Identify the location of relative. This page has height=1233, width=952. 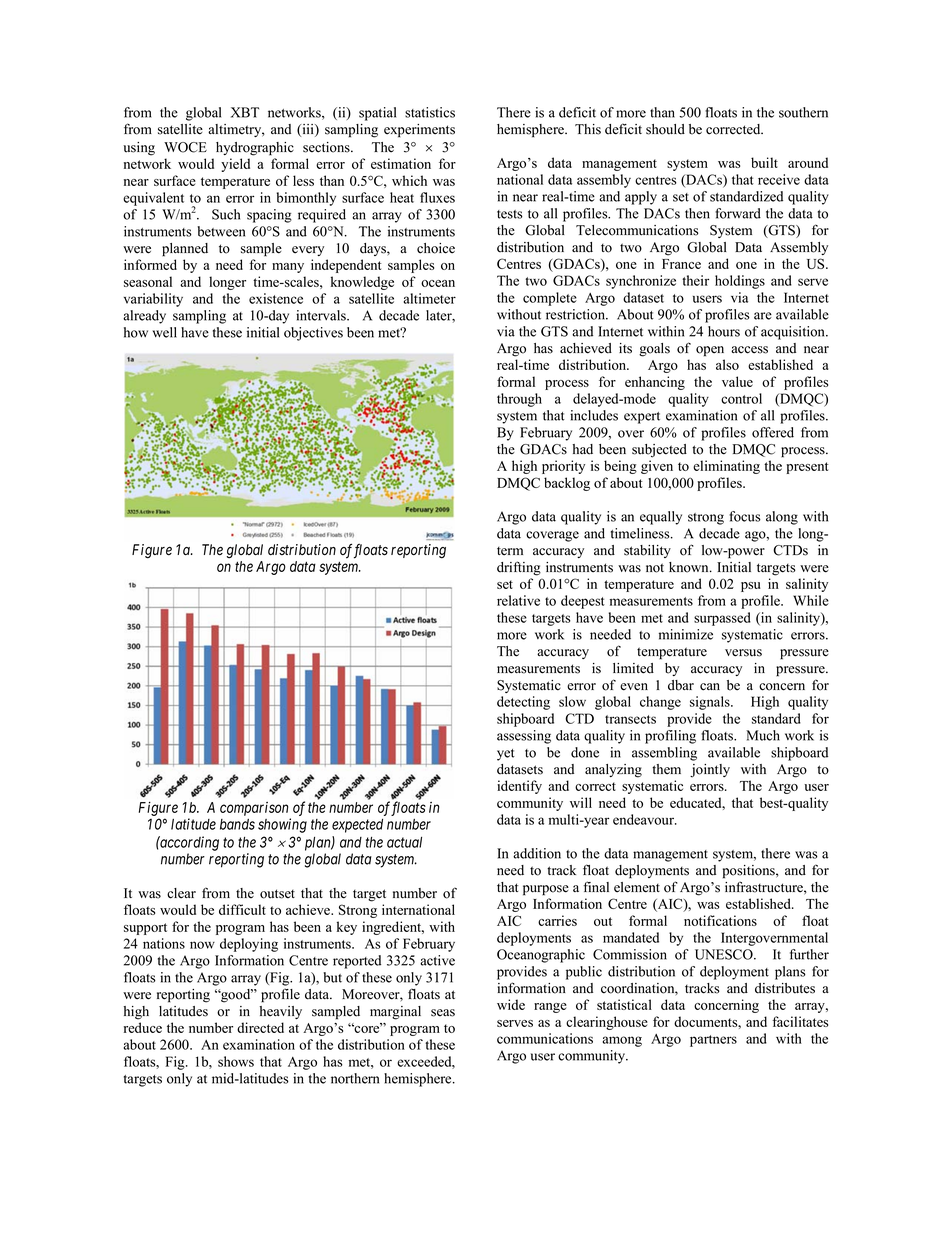
(518, 600).
